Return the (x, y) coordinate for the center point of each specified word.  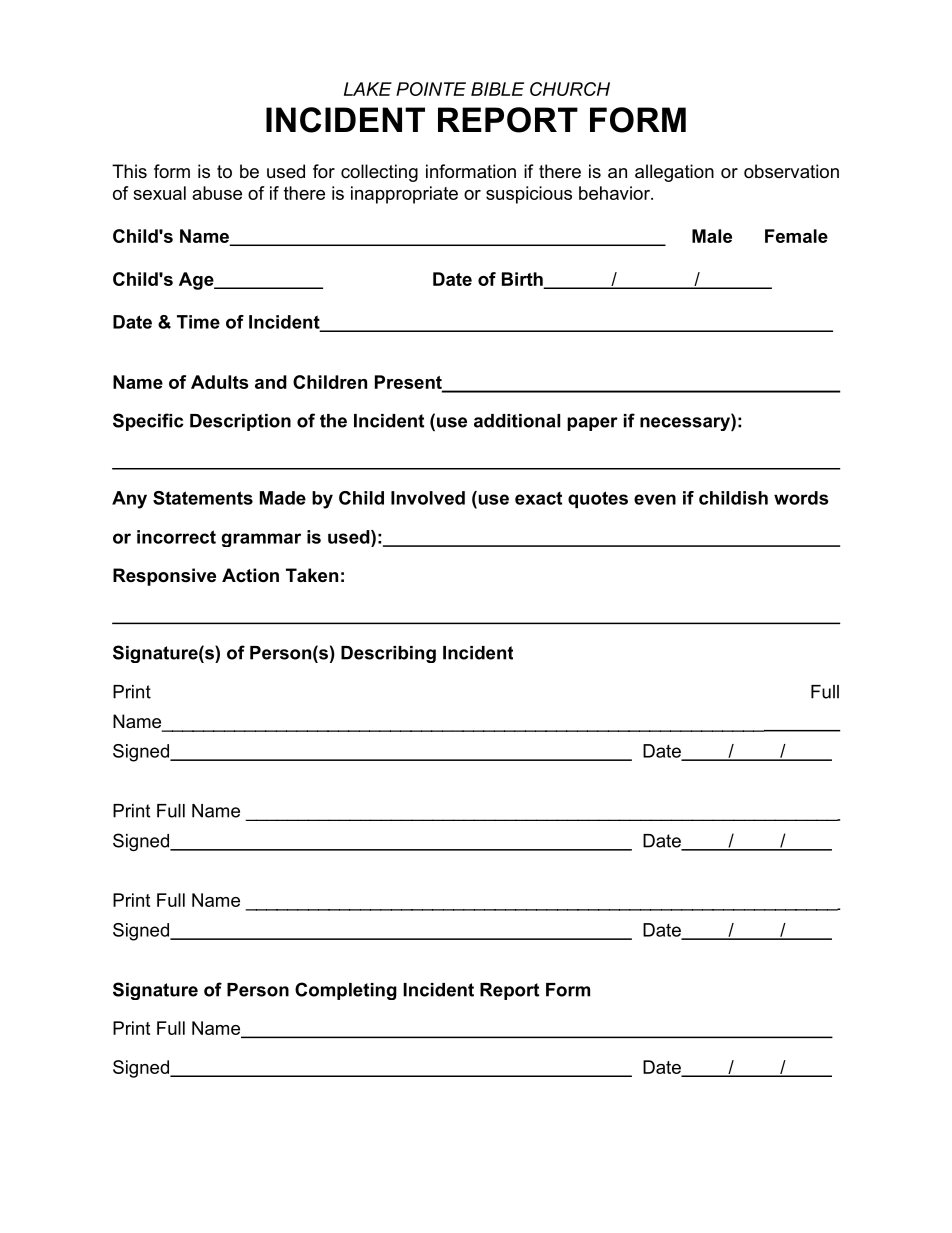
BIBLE (497, 89)
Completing (346, 991)
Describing (388, 654)
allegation (674, 173)
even (655, 499)
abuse (217, 193)
